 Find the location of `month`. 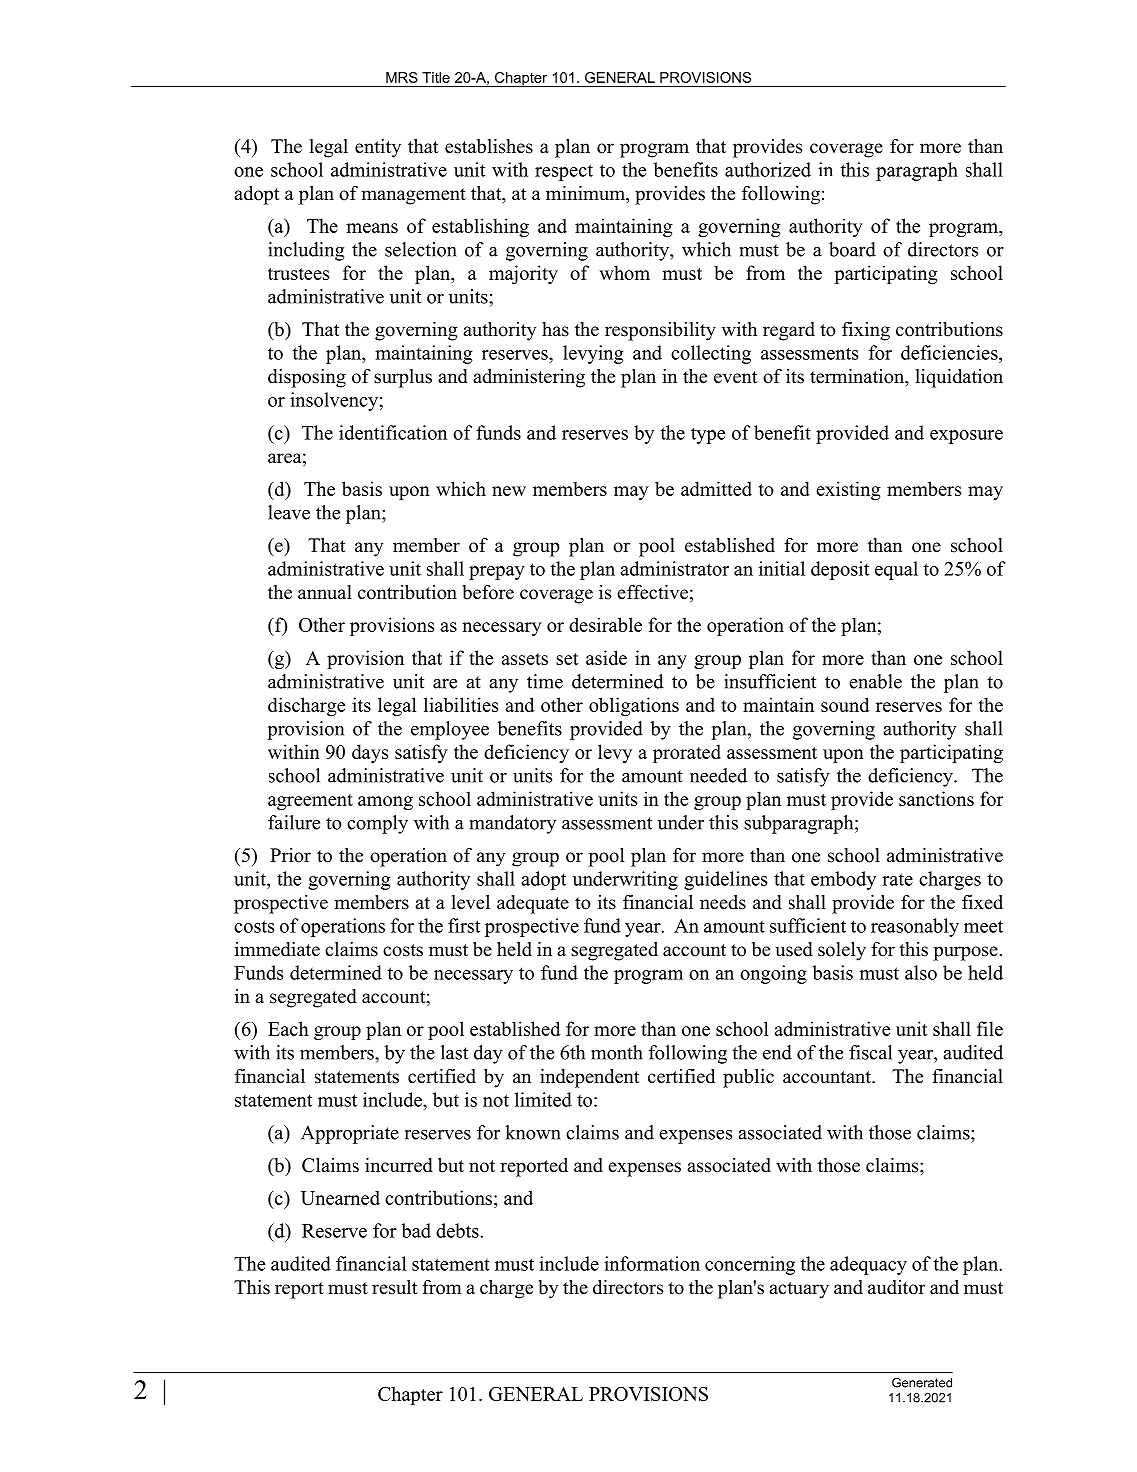

month is located at coordinates (617, 1052).
